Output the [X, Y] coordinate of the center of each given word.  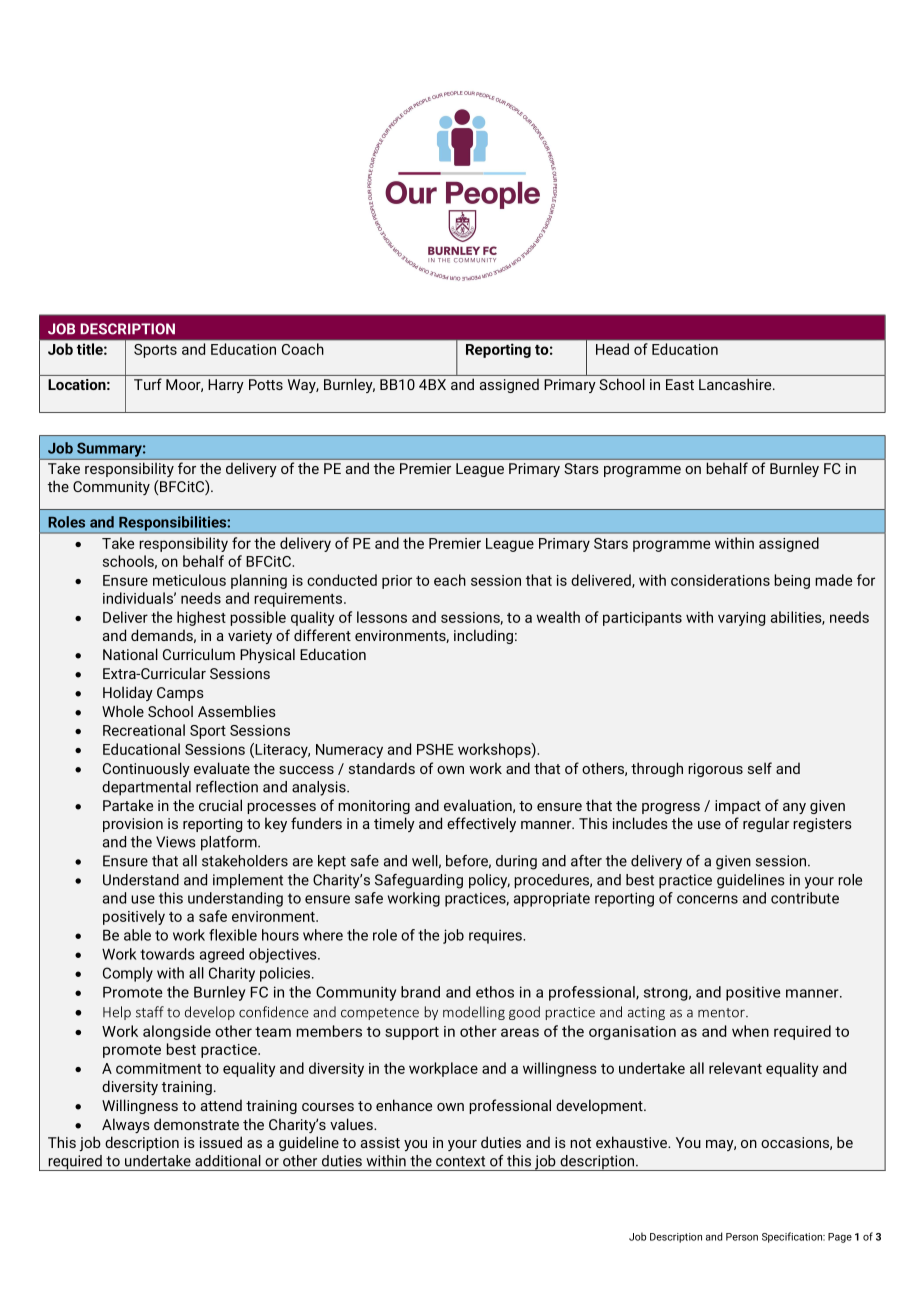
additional [228, 1161]
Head [612, 349]
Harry [226, 386]
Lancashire [736, 384]
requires [496, 936]
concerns [707, 899]
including [483, 636]
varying [741, 619]
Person [742, 1237]
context [460, 1161]
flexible [233, 935]
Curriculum [199, 654]
